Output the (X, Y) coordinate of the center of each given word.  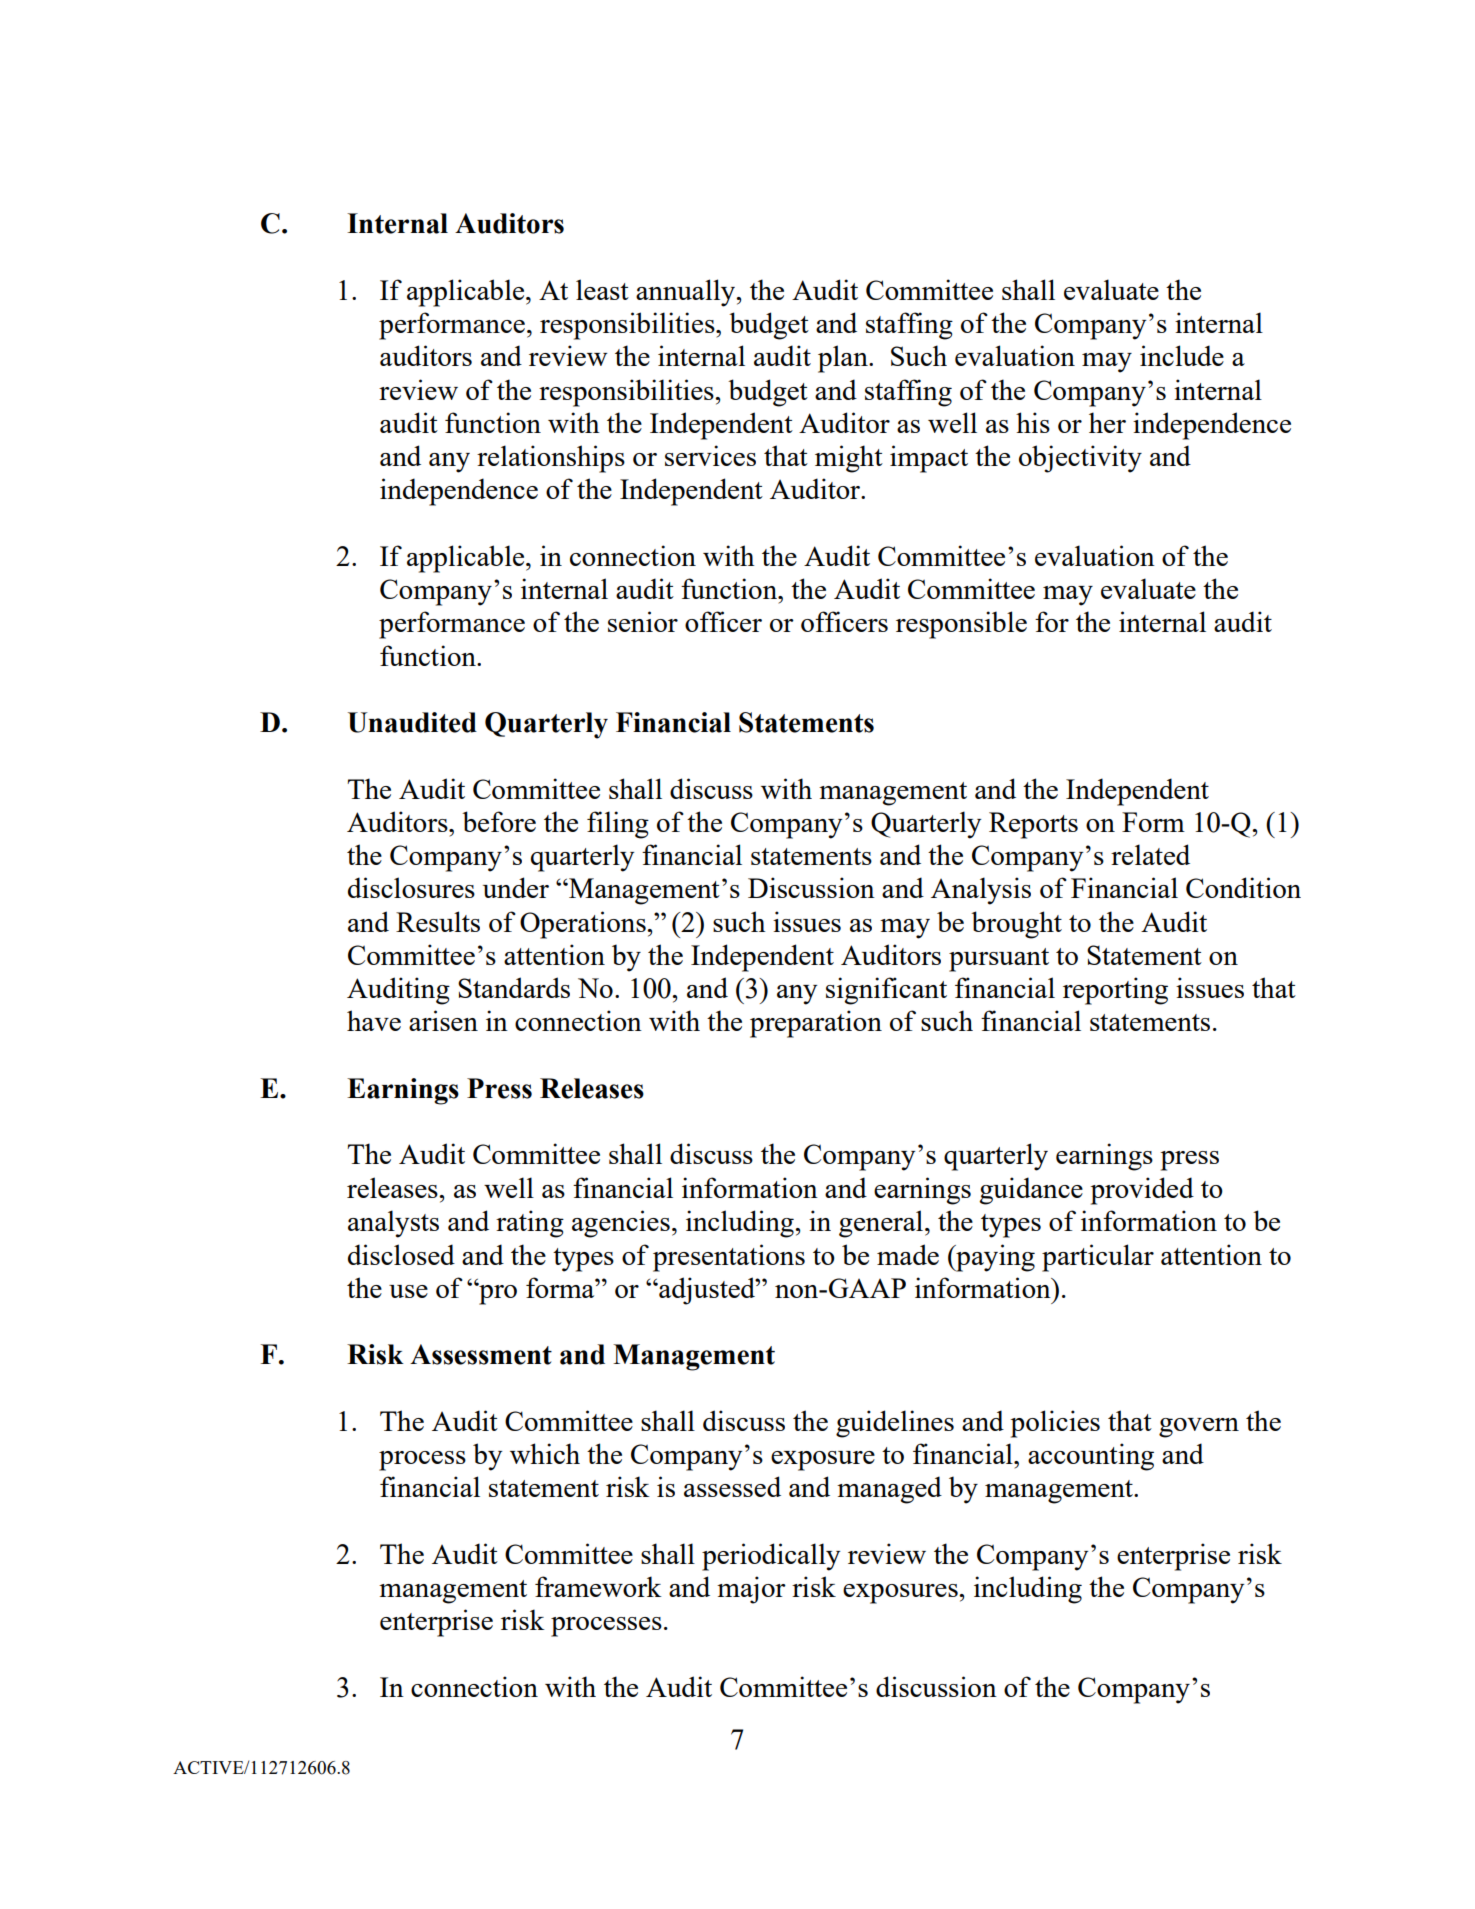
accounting (1091, 1457)
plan (844, 359)
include (1182, 355)
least (602, 289)
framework (598, 1586)
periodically (771, 1557)
